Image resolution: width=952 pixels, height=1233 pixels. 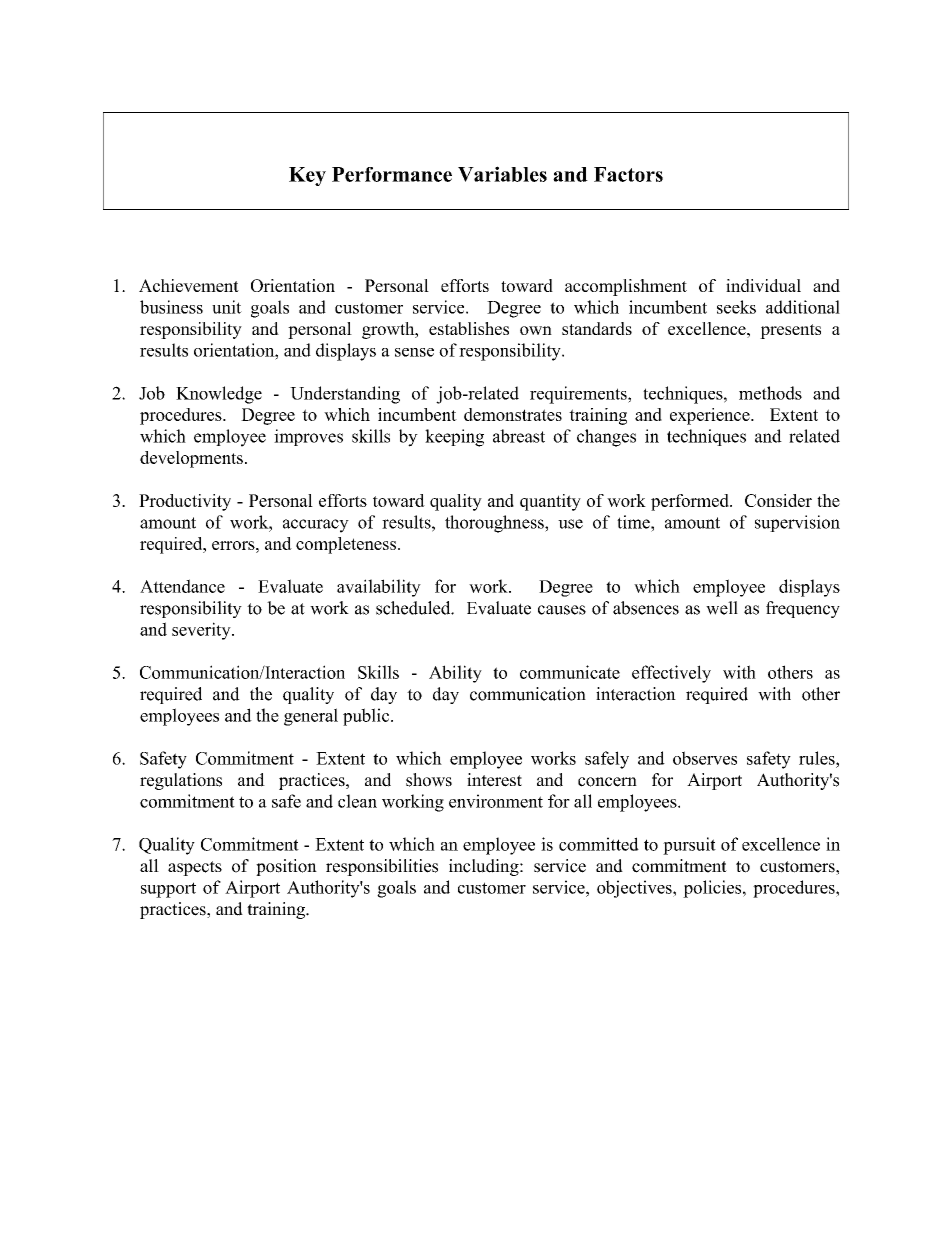 What do you see at coordinates (286, 867) in the image?
I see `position` at bounding box center [286, 867].
